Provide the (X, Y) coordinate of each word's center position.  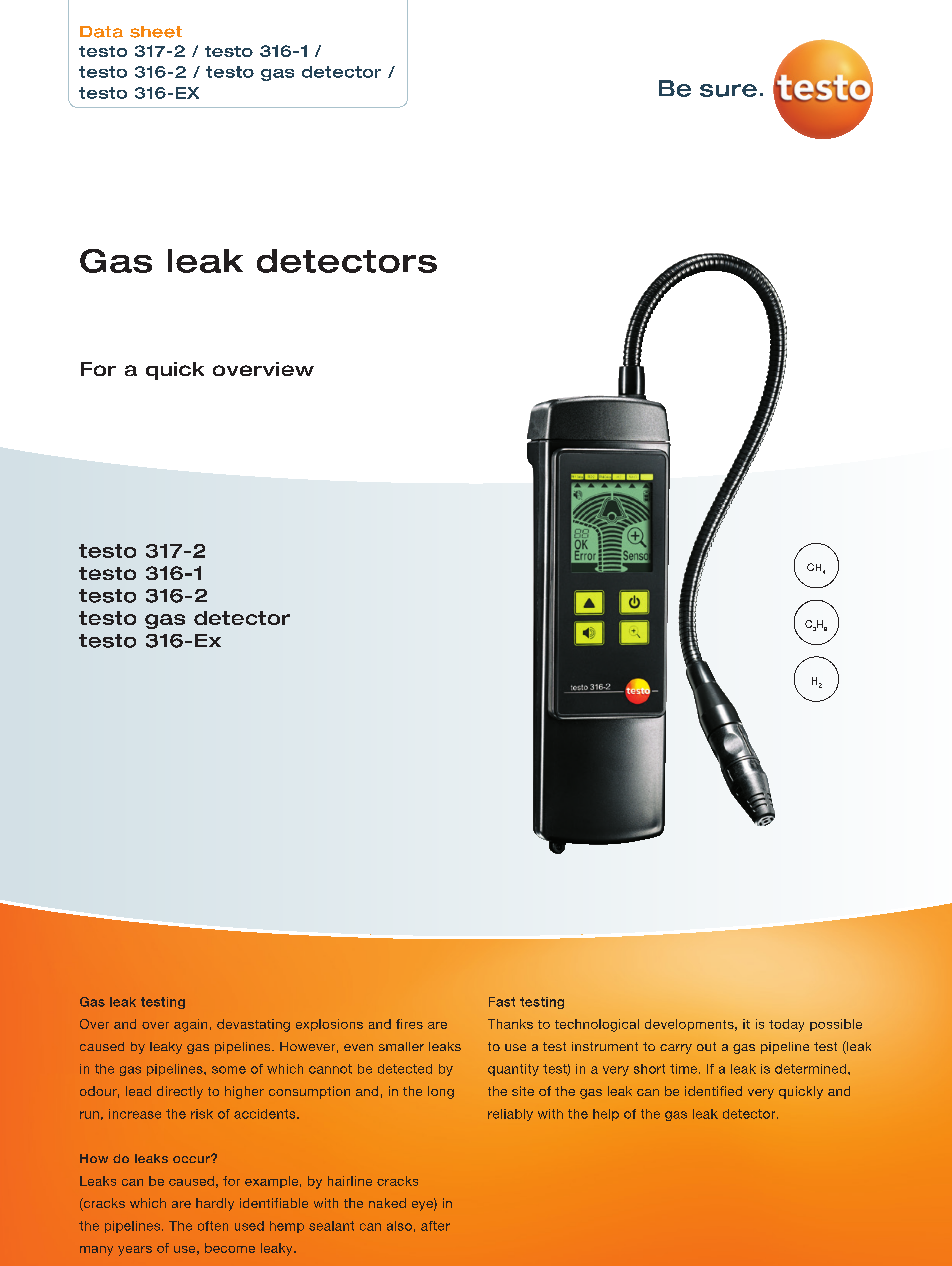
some (229, 1070)
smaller (401, 1046)
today (786, 1025)
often (213, 1226)
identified (713, 1091)
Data (101, 32)
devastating (253, 1025)
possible (836, 1025)
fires (409, 1024)
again (190, 1025)
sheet (156, 32)
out (706, 1046)
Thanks (510, 1024)
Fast (502, 1002)
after (435, 1226)
